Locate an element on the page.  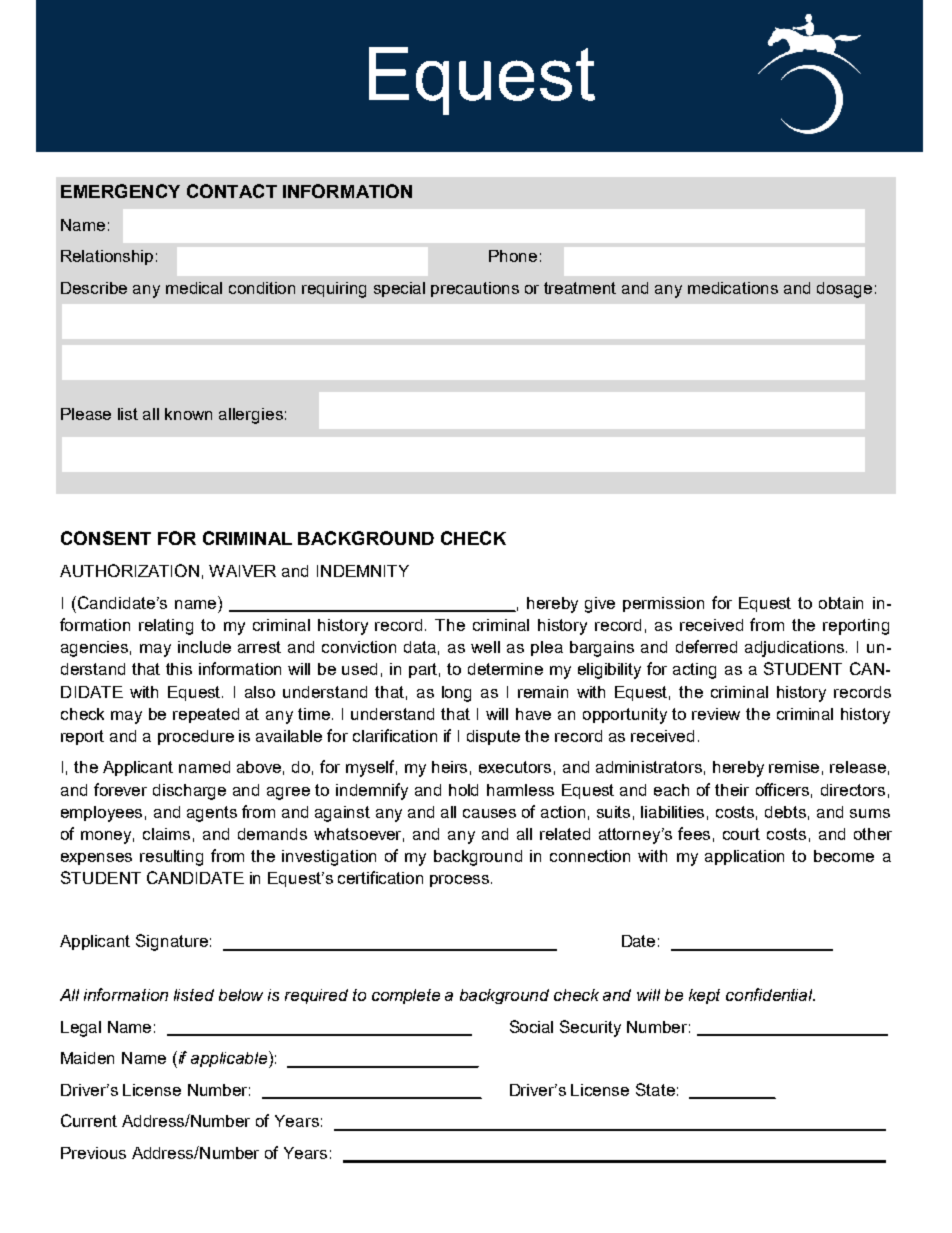
agents is located at coordinates (212, 814).
